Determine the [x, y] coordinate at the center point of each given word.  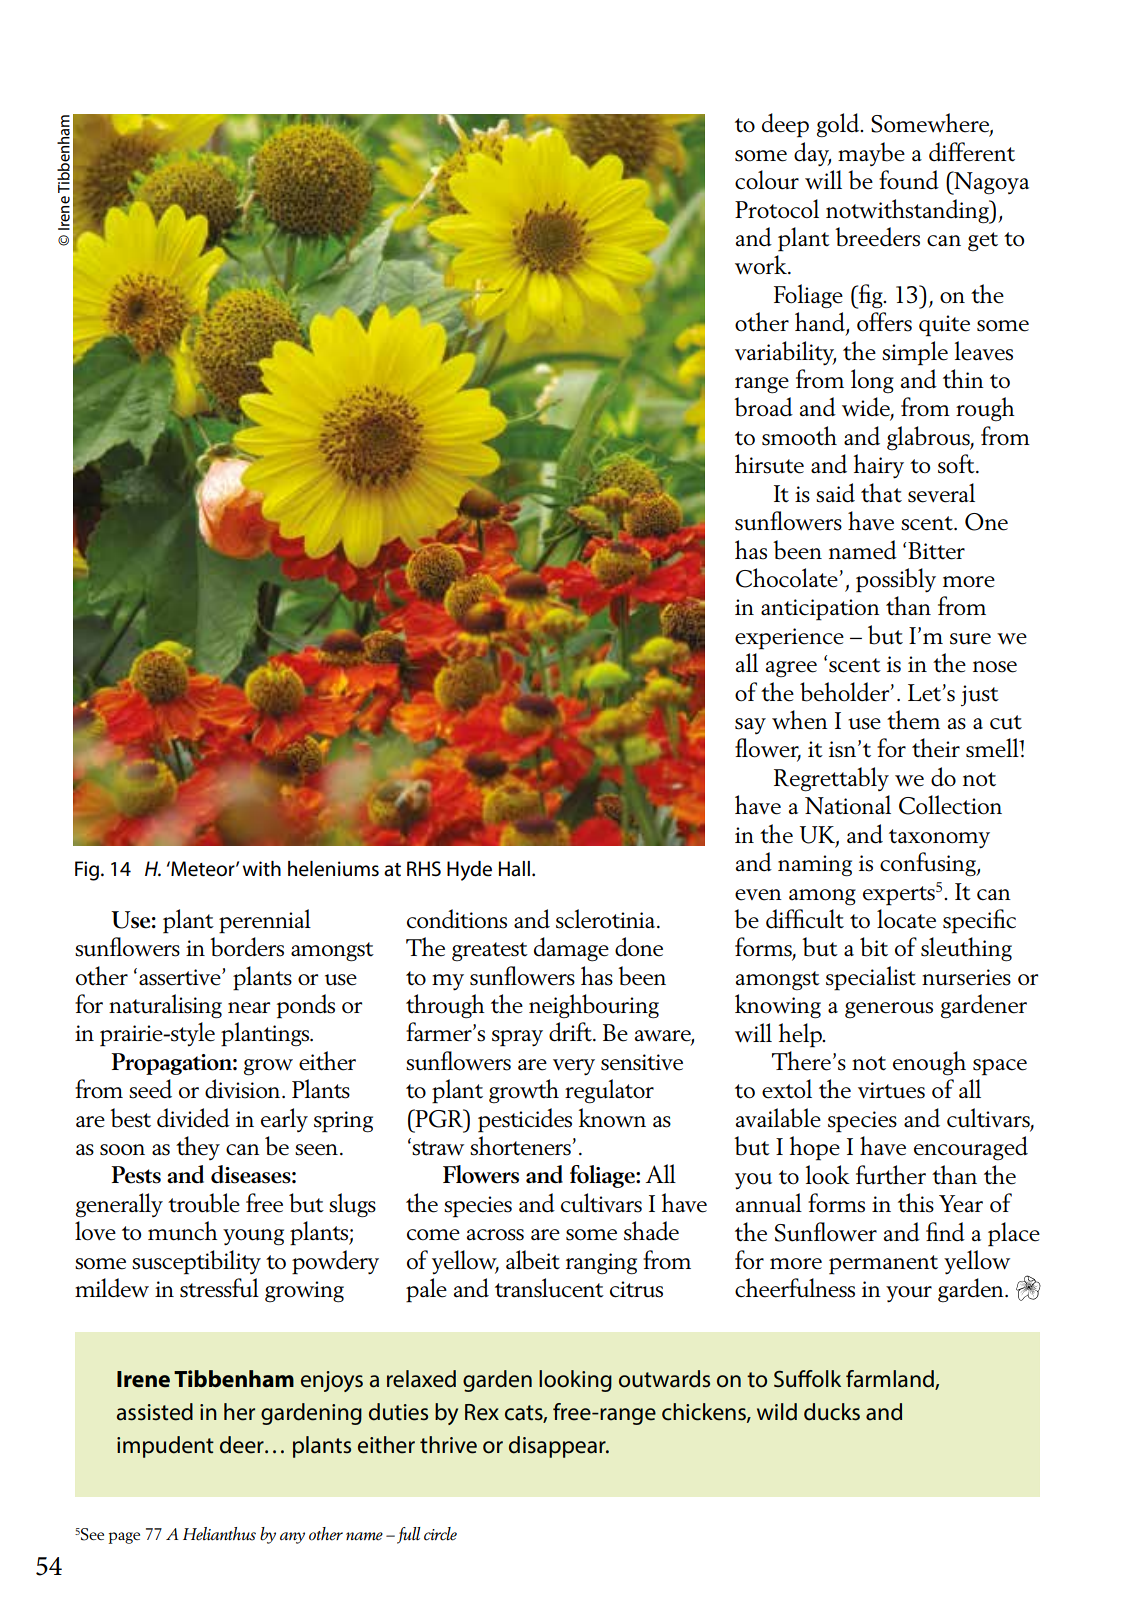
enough [929, 1063]
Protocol [777, 209]
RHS [424, 869]
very [574, 1067]
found [909, 180]
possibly [896, 580]
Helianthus [219, 1534]
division [244, 1089]
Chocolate [788, 578]
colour [767, 180]
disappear [558, 1447]
